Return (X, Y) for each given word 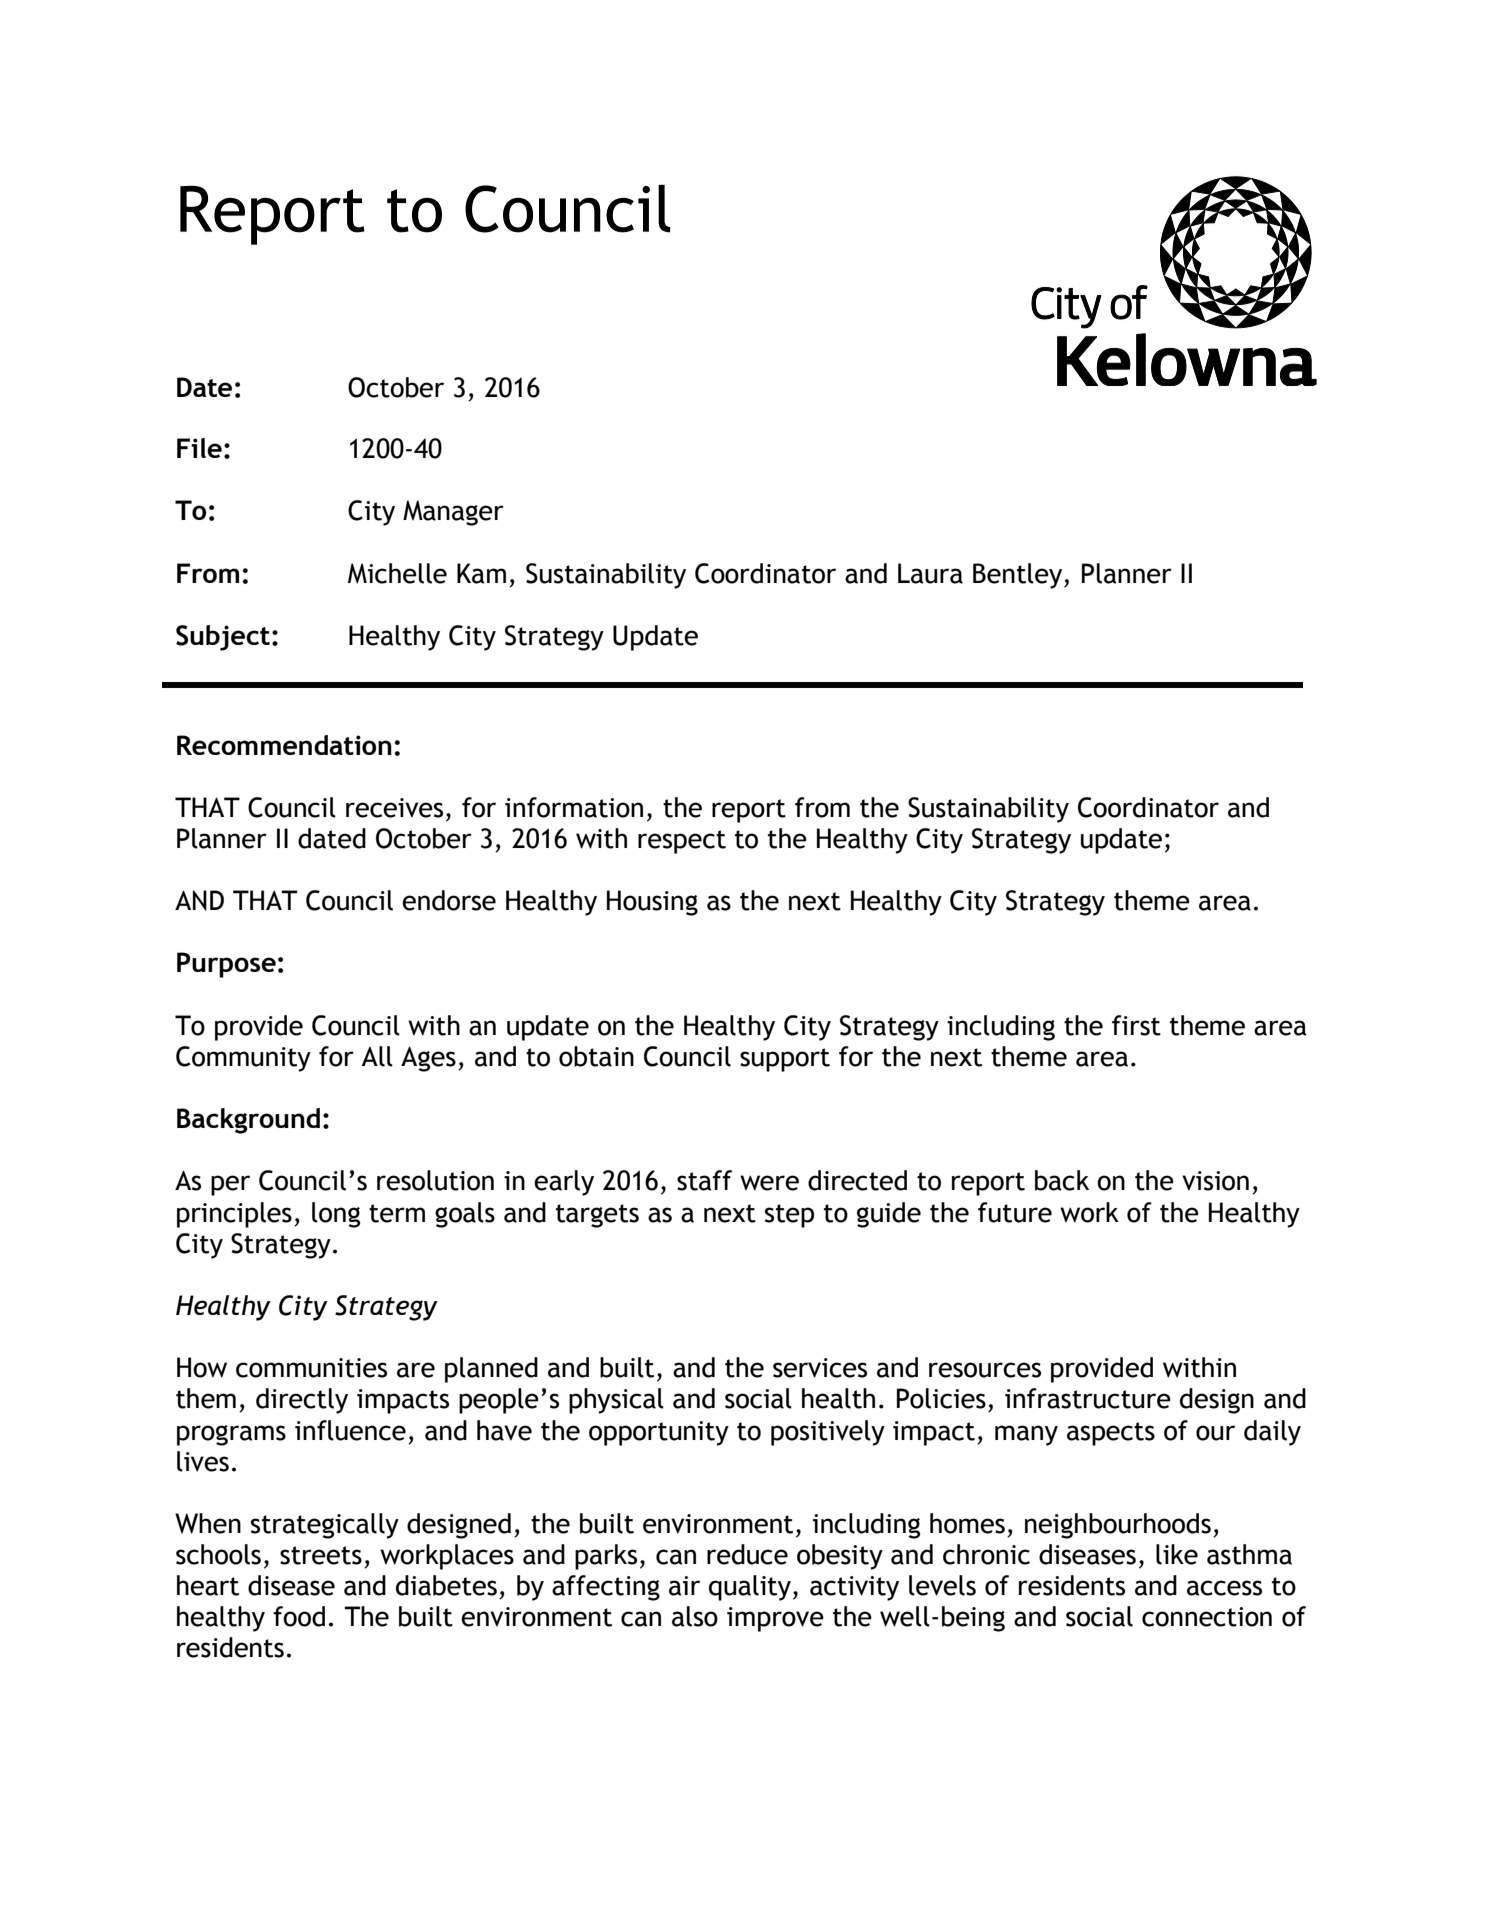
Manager (453, 513)
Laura (930, 573)
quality (750, 1588)
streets (321, 1555)
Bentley (1019, 576)
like (1177, 1554)
